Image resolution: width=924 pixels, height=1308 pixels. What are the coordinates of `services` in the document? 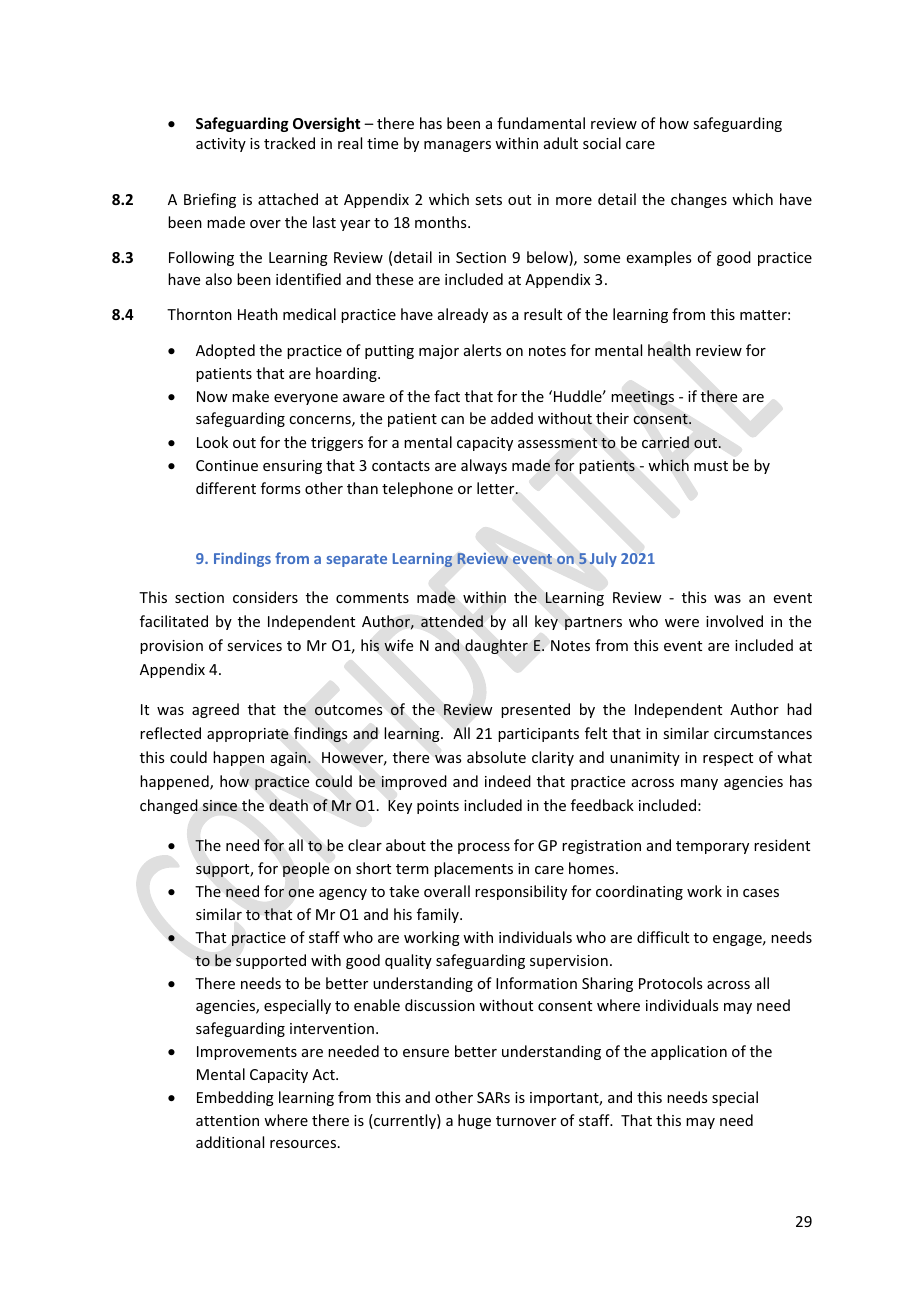 It's located at (254, 645).
